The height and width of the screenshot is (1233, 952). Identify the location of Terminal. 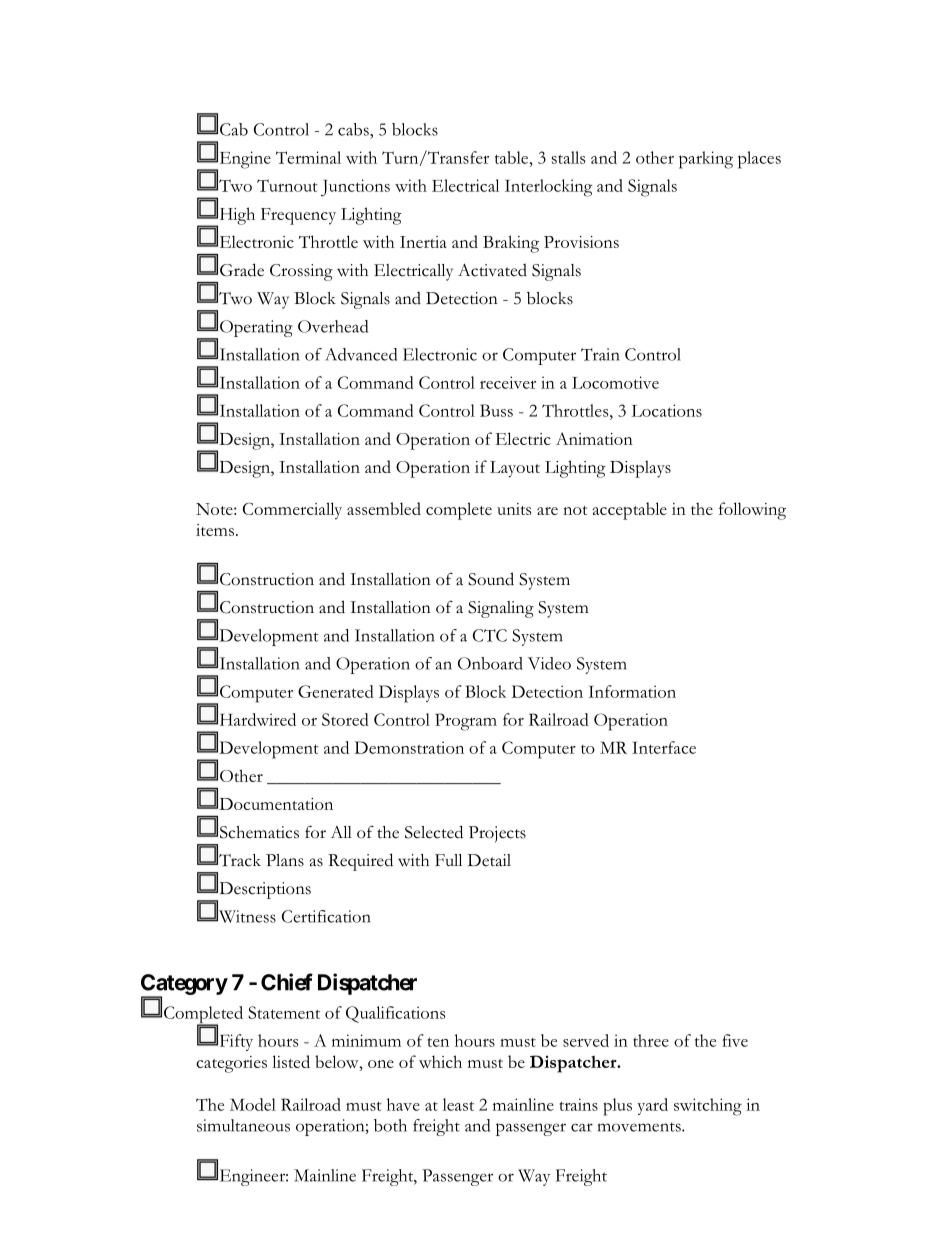
(308, 157).
